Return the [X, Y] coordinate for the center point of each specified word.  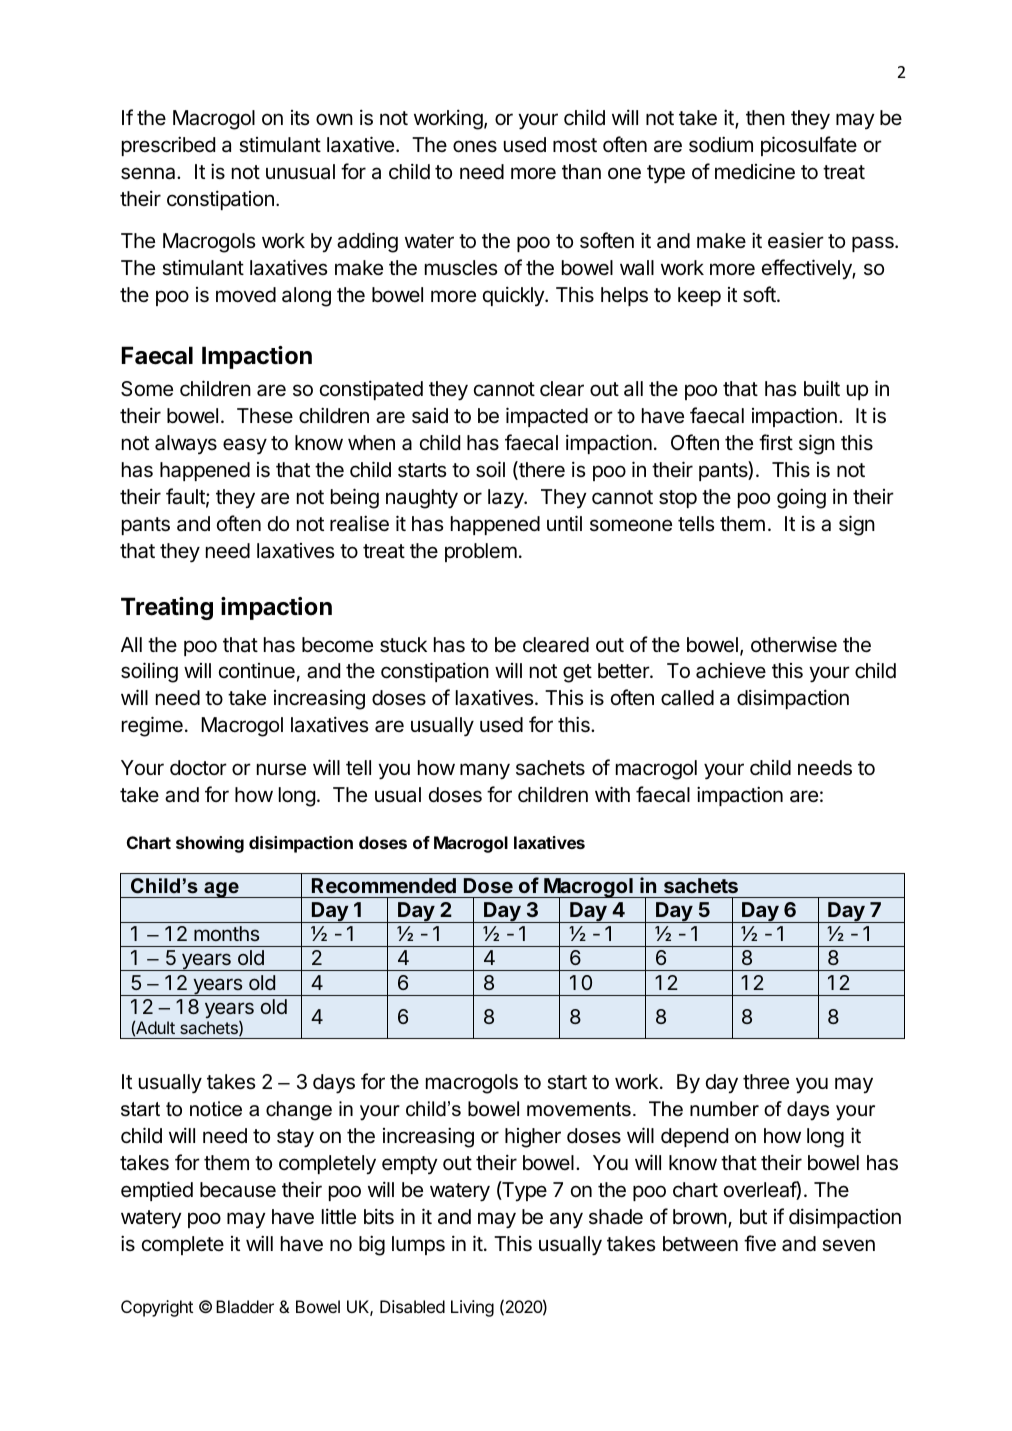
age [221, 890]
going [801, 498]
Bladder [245, 1306]
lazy [507, 499]
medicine [755, 171]
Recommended [384, 885]
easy [245, 446]
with [612, 794]
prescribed [168, 146]
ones [475, 146]
